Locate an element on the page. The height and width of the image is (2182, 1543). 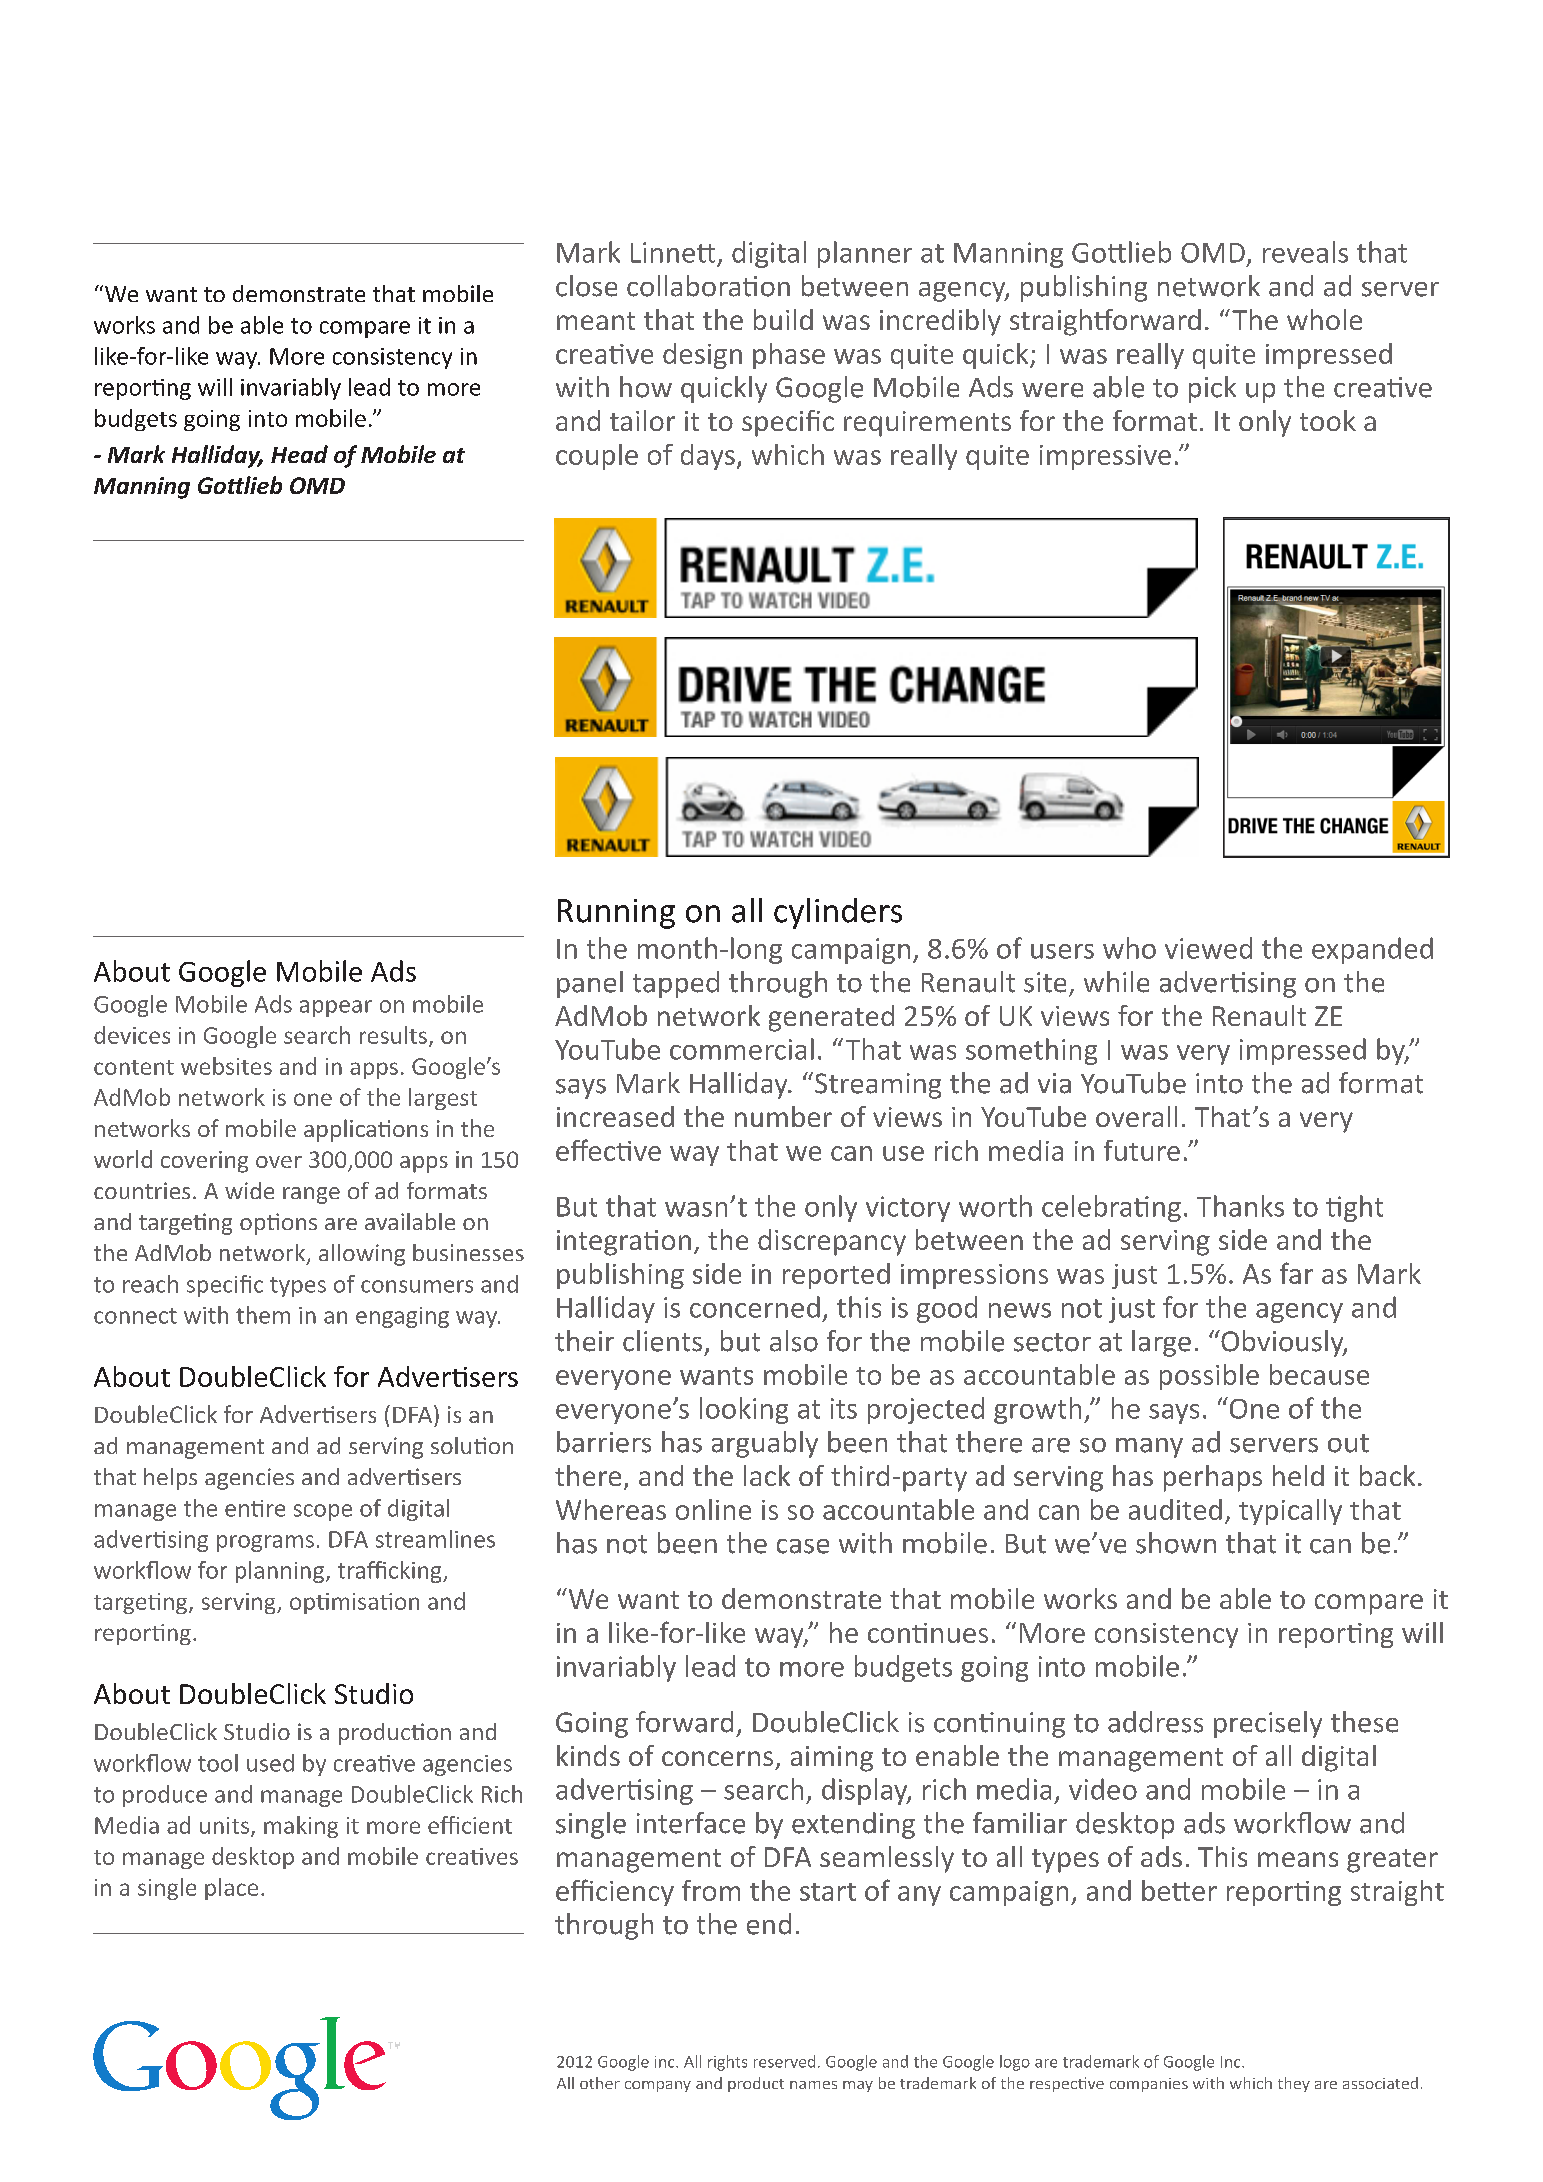
entire is located at coordinates (255, 1508).
